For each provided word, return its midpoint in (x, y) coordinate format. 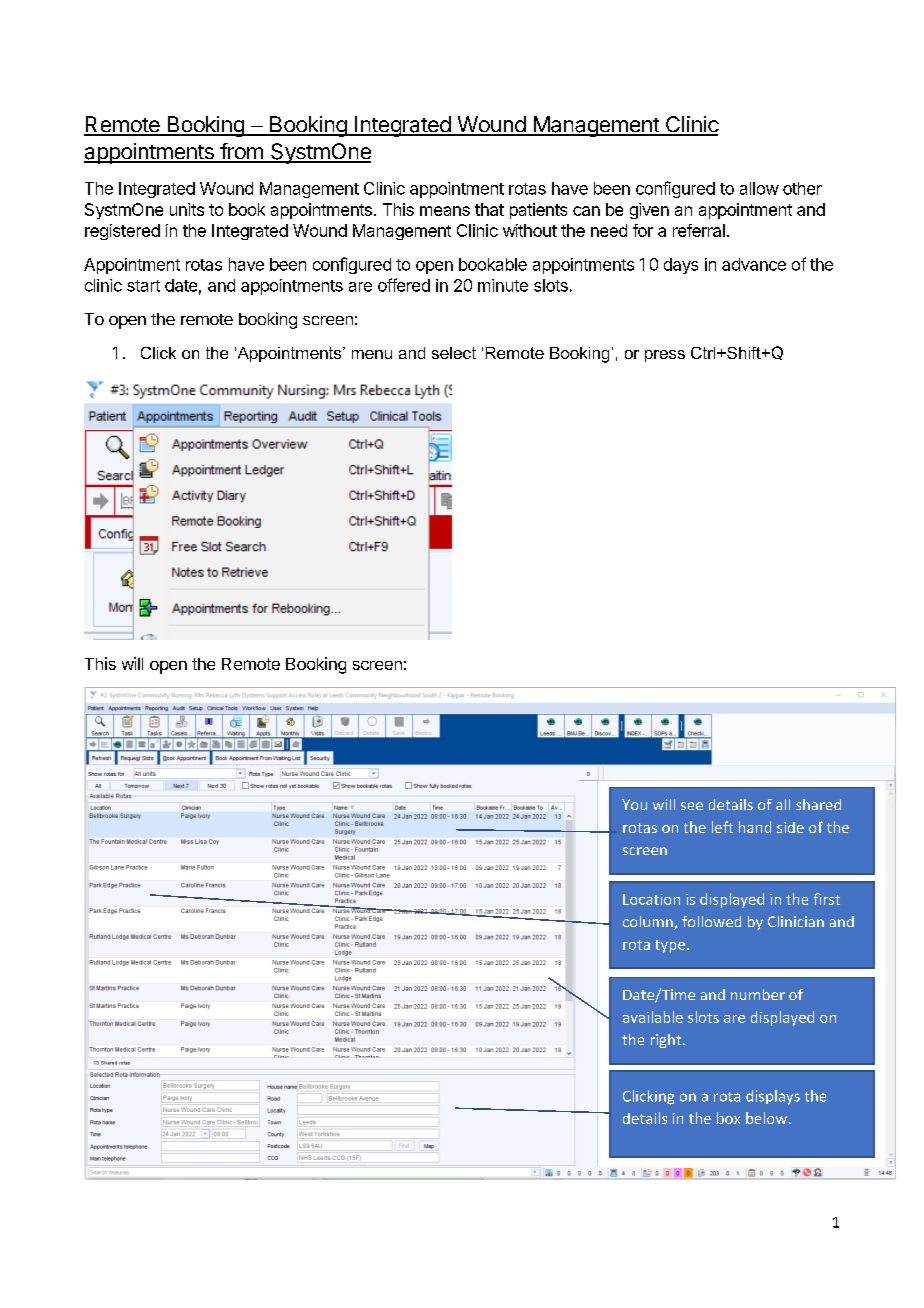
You (634, 804)
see (692, 806)
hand (755, 827)
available (653, 1017)
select (454, 353)
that (489, 209)
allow (759, 188)
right (667, 1041)
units (187, 209)
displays (773, 1097)
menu (372, 354)
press (665, 356)
